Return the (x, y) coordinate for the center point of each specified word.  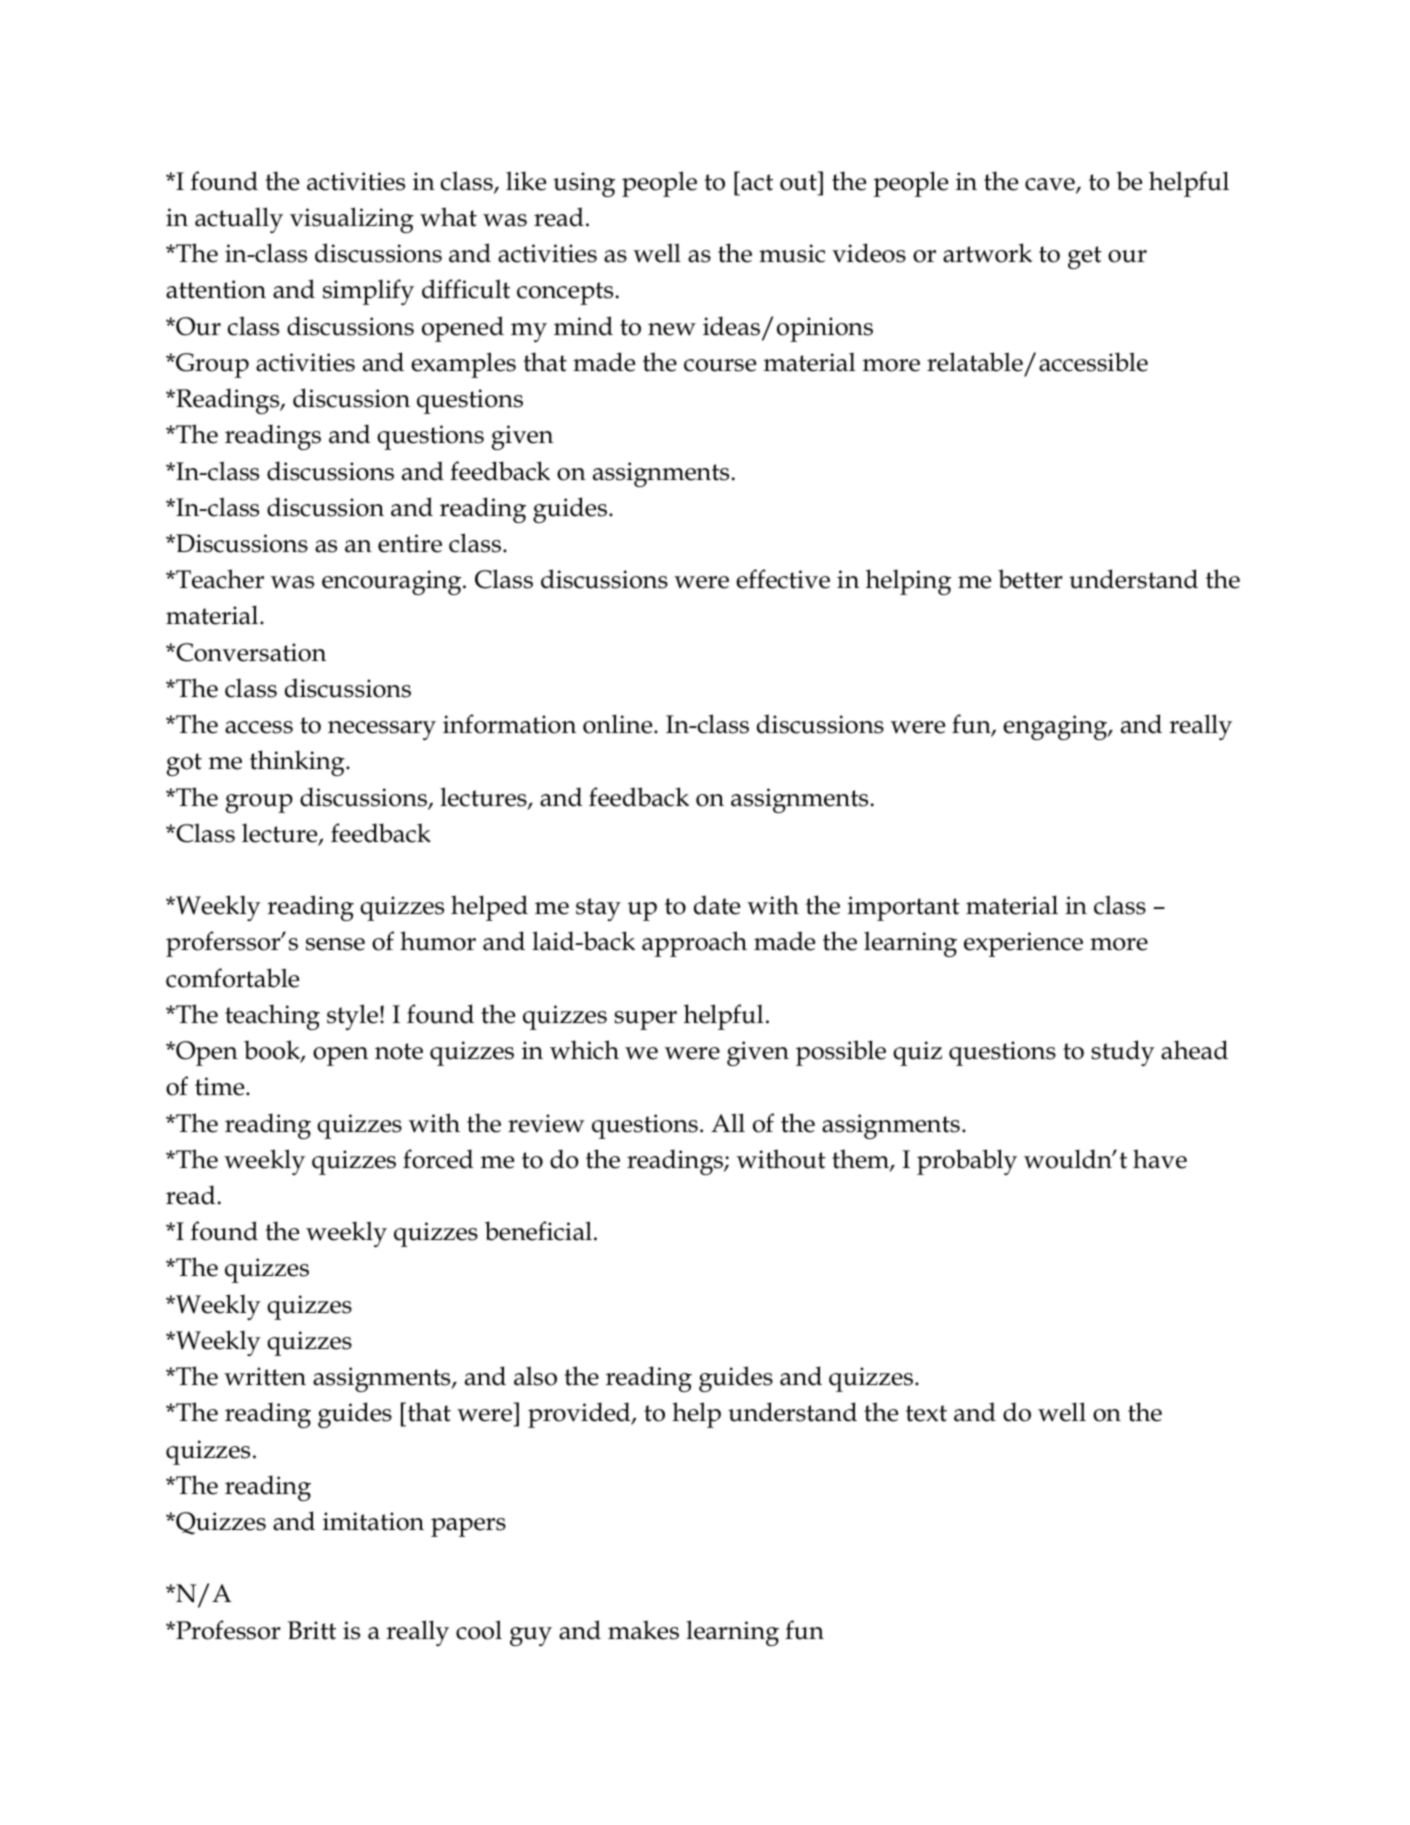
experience (1023, 944)
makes (643, 1630)
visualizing (352, 220)
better (1030, 579)
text (926, 1413)
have (1160, 1159)
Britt (312, 1630)
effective (783, 579)
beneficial (538, 1231)
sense (335, 944)
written (265, 1376)
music (792, 253)
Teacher (219, 579)
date (717, 905)
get (1085, 257)
